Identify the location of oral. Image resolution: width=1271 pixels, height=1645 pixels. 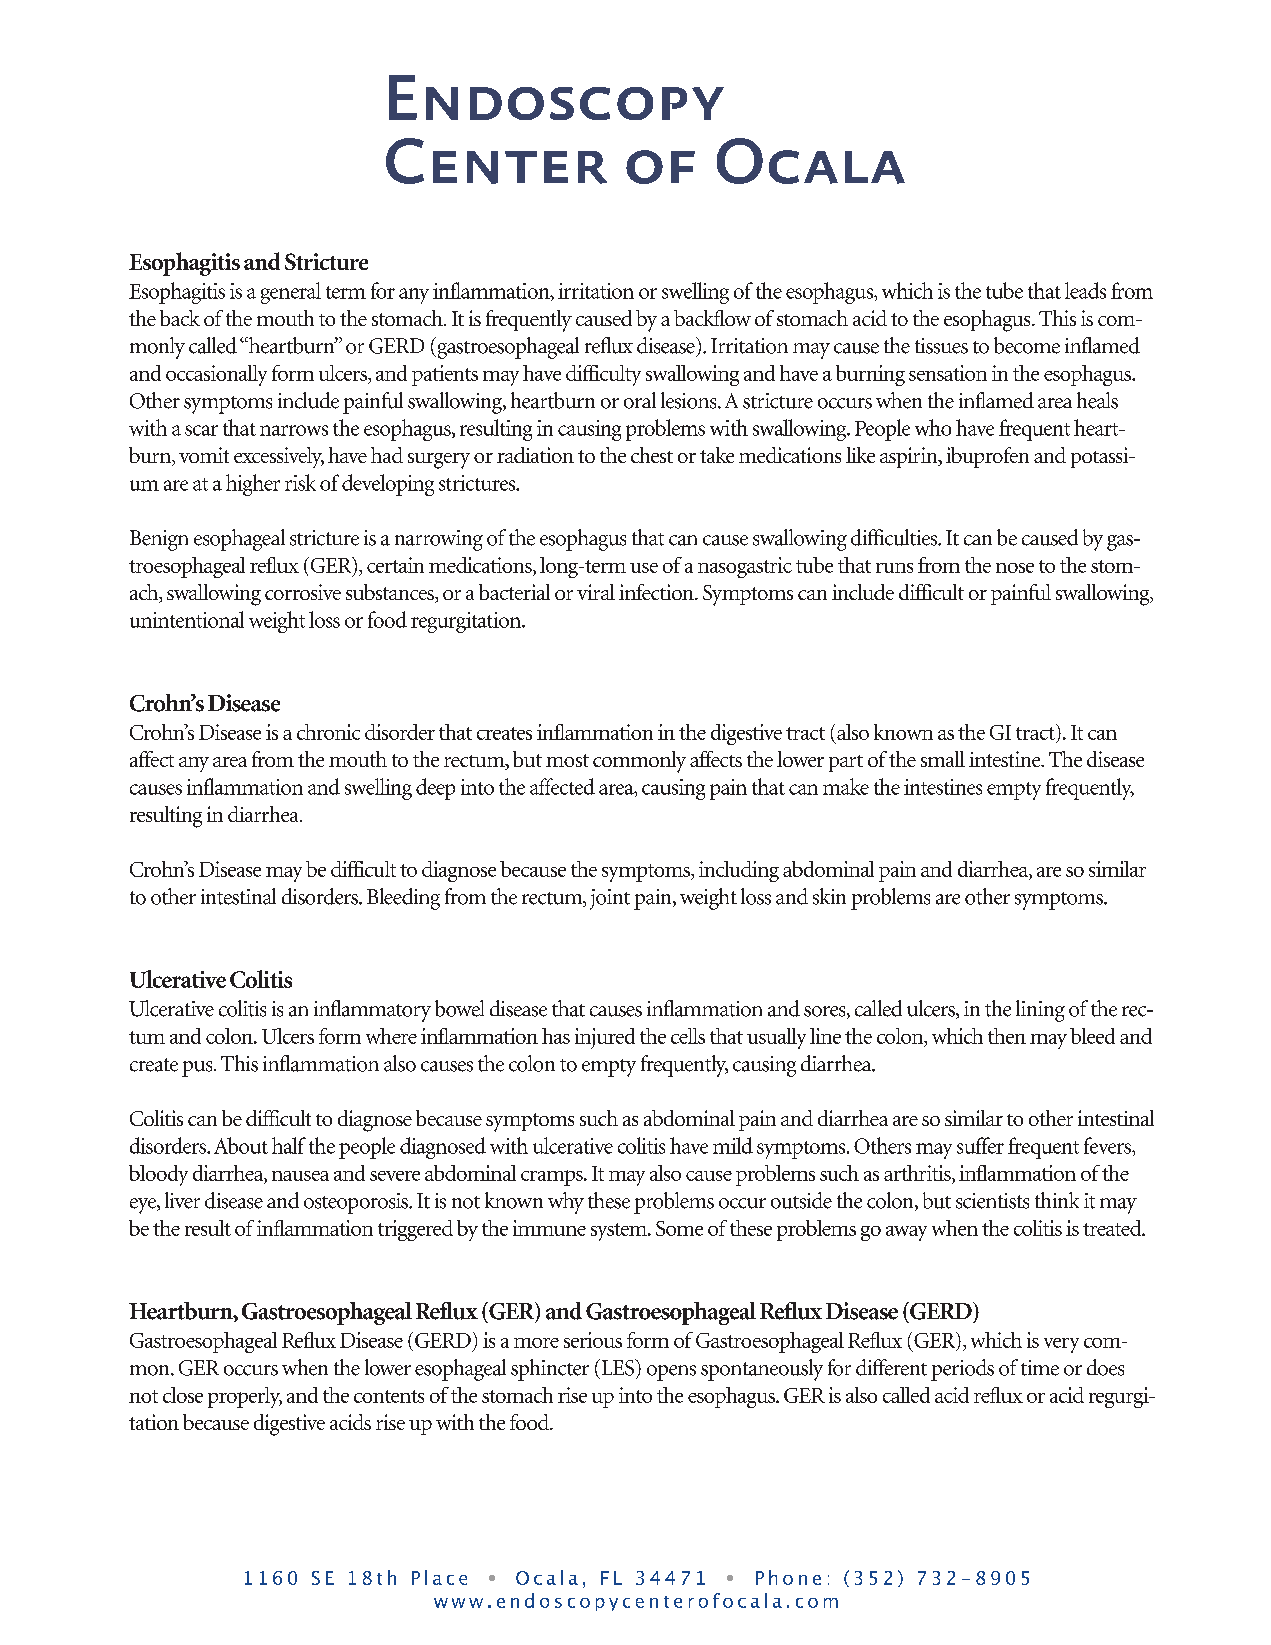
(640, 400).
